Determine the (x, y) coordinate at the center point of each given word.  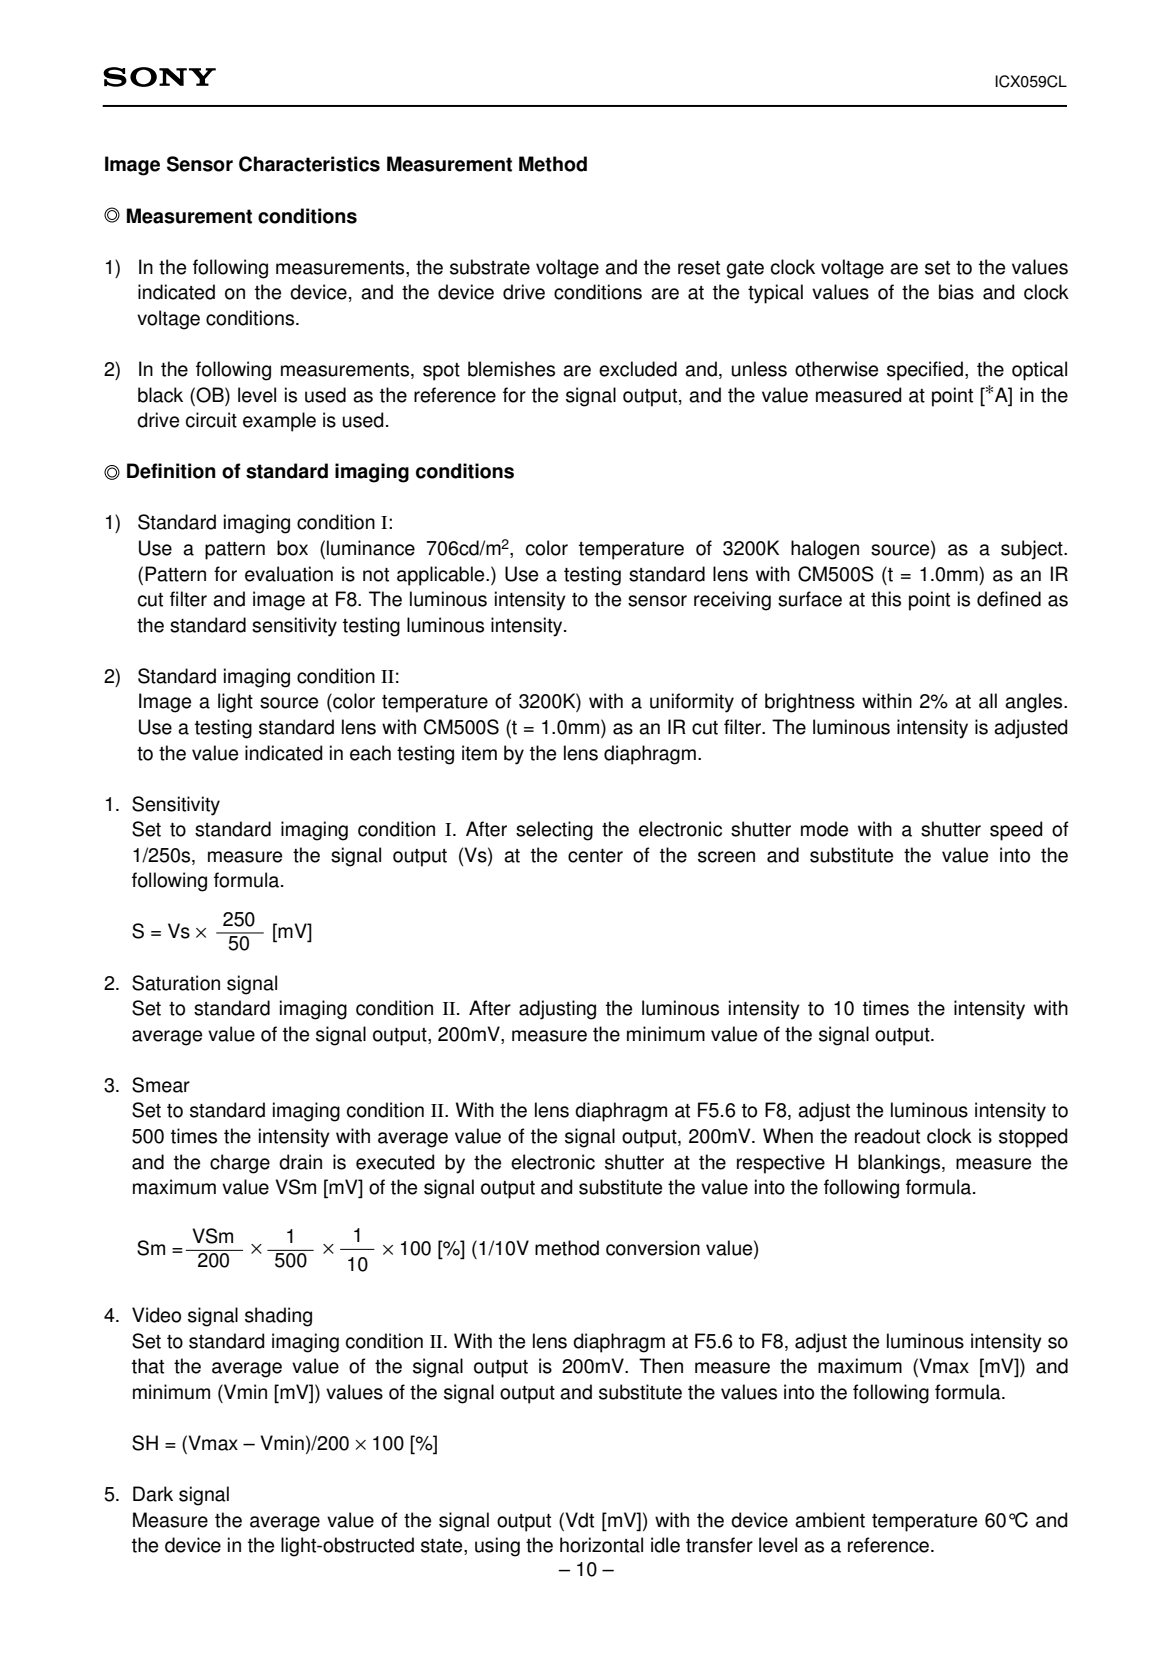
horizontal (601, 1545)
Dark (153, 1494)
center (595, 856)
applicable (442, 576)
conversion (653, 1248)
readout (887, 1136)
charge (240, 1164)
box (292, 548)
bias (956, 292)
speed (1016, 831)
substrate (490, 267)
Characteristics (309, 164)
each (370, 753)
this (886, 599)
